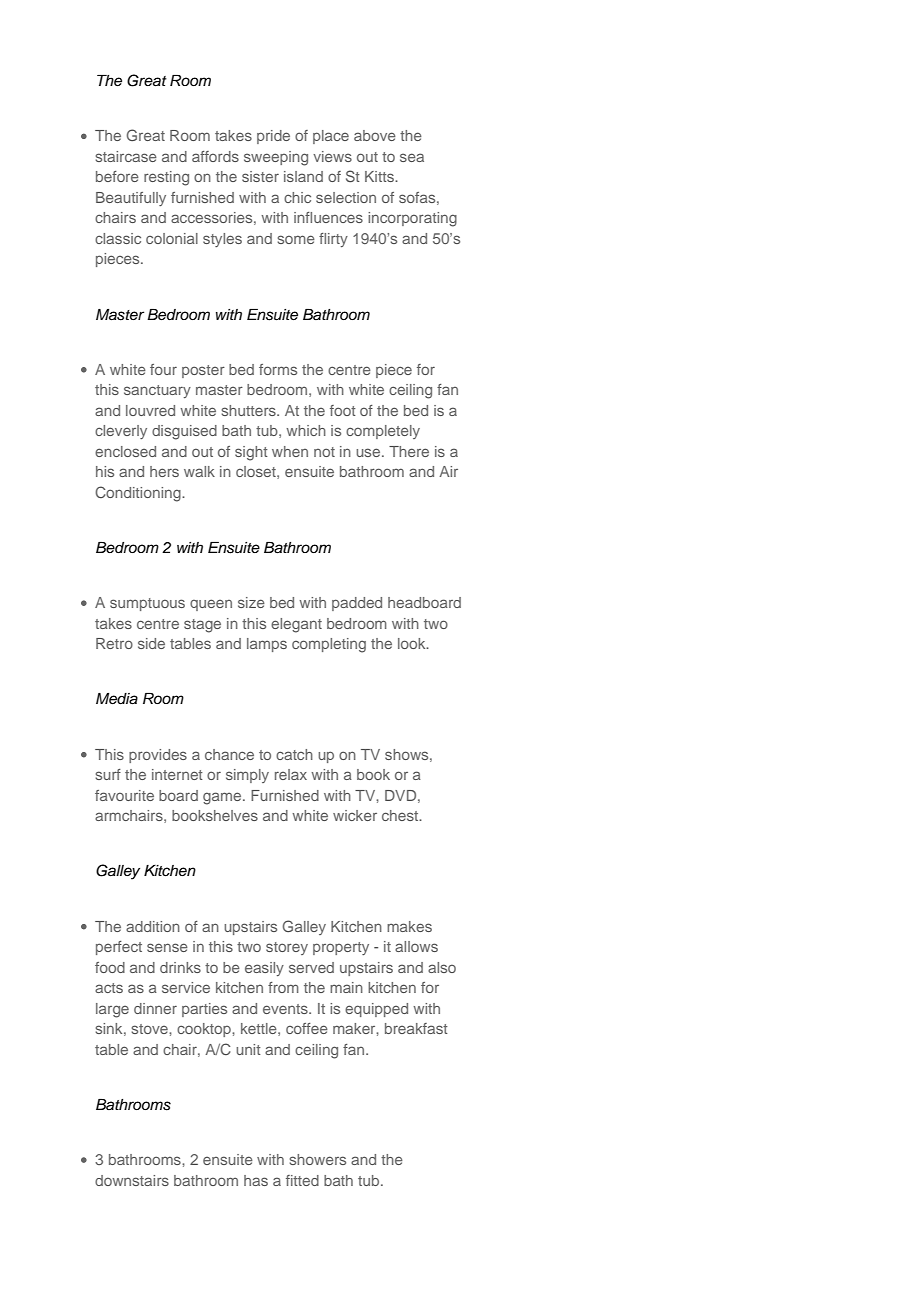 Image resolution: width=924 pixels, height=1308 pixels. I want to click on lamps, so click(267, 645).
